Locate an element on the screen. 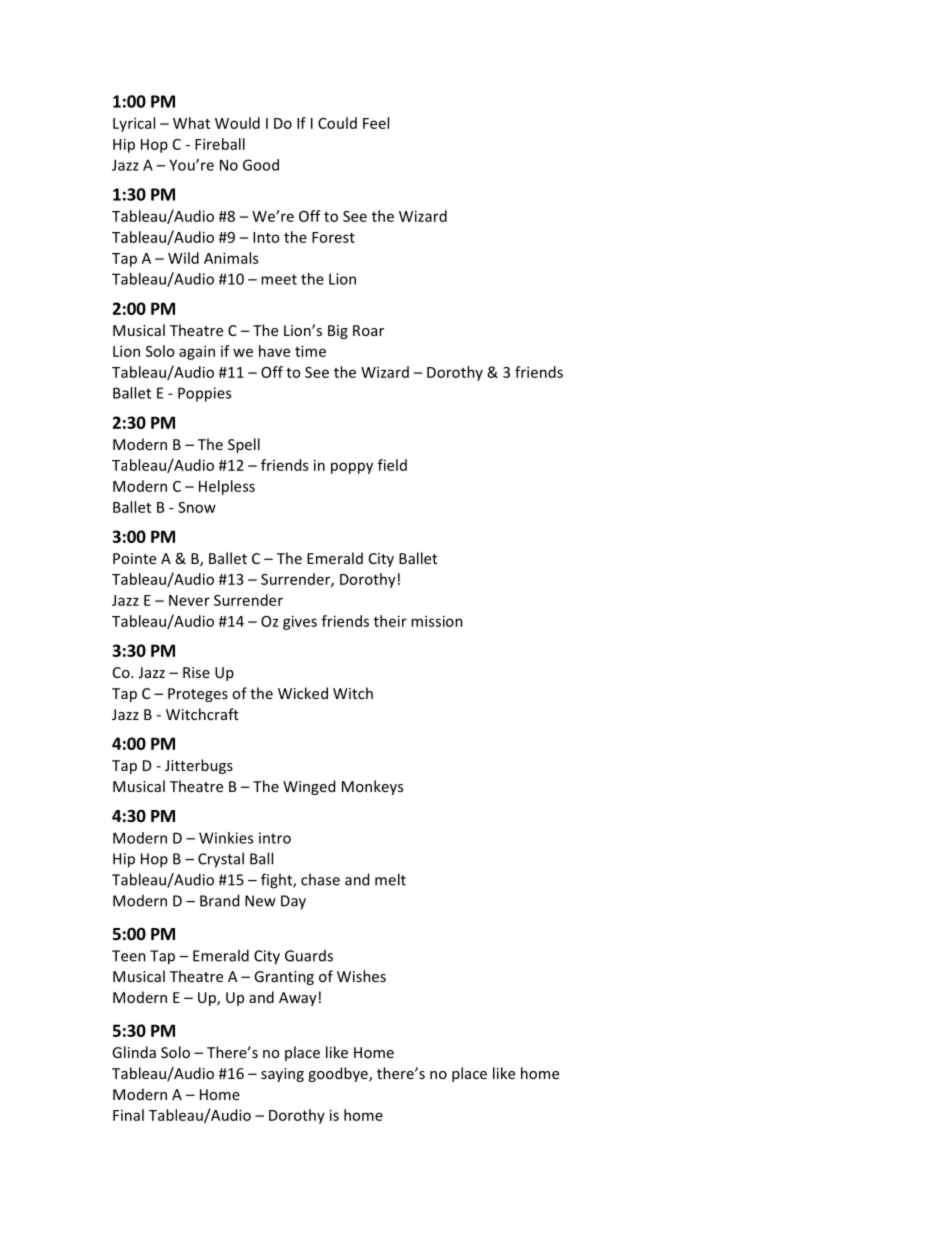 This screenshot has width=952, height=1233. Rise is located at coordinates (196, 672).
